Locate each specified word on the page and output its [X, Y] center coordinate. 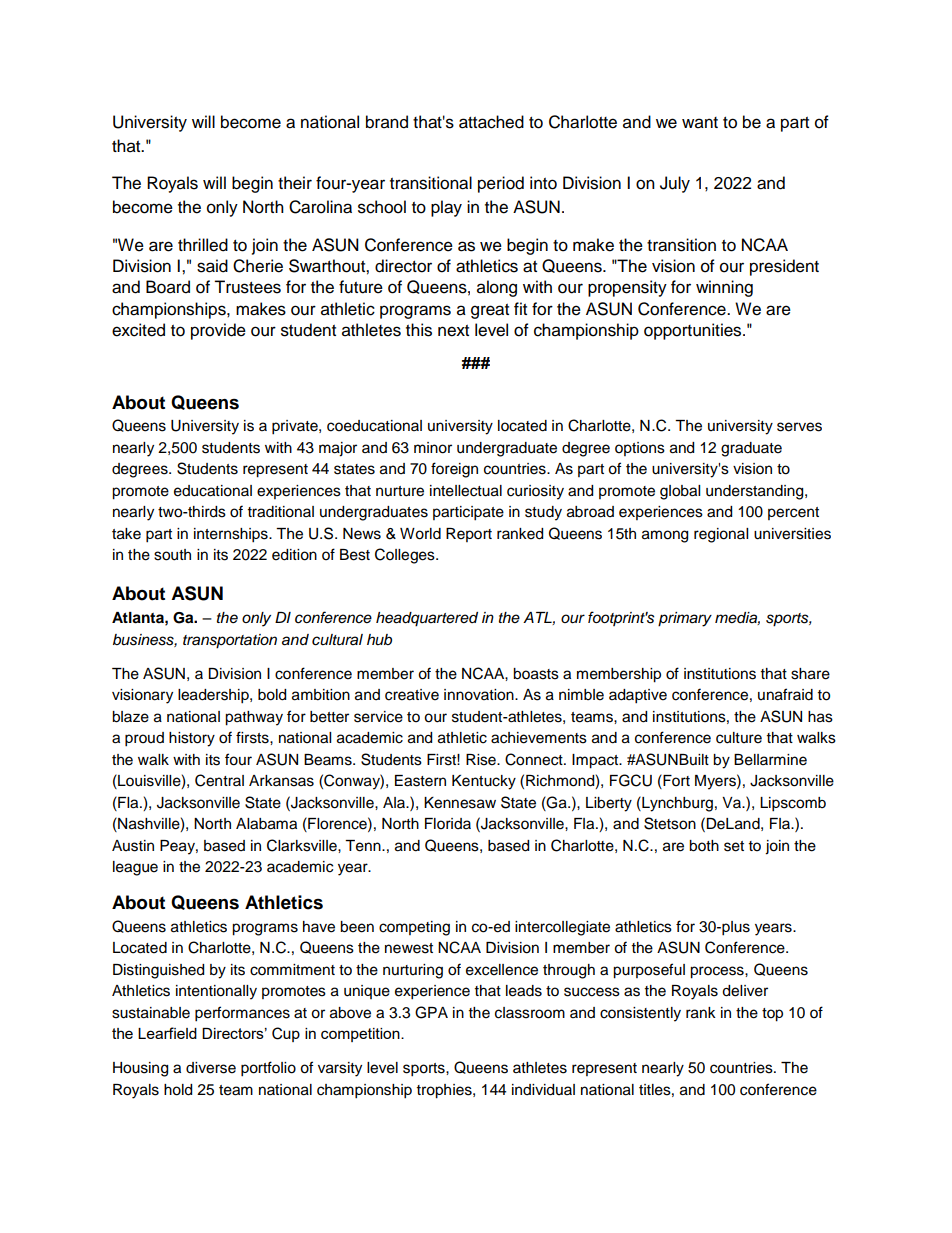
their [295, 183]
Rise [482, 760]
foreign [454, 470]
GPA [431, 1012]
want [700, 123]
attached [491, 122]
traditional [281, 512]
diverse [211, 1068]
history [192, 739]
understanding [756, 492]
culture [739, 738]
